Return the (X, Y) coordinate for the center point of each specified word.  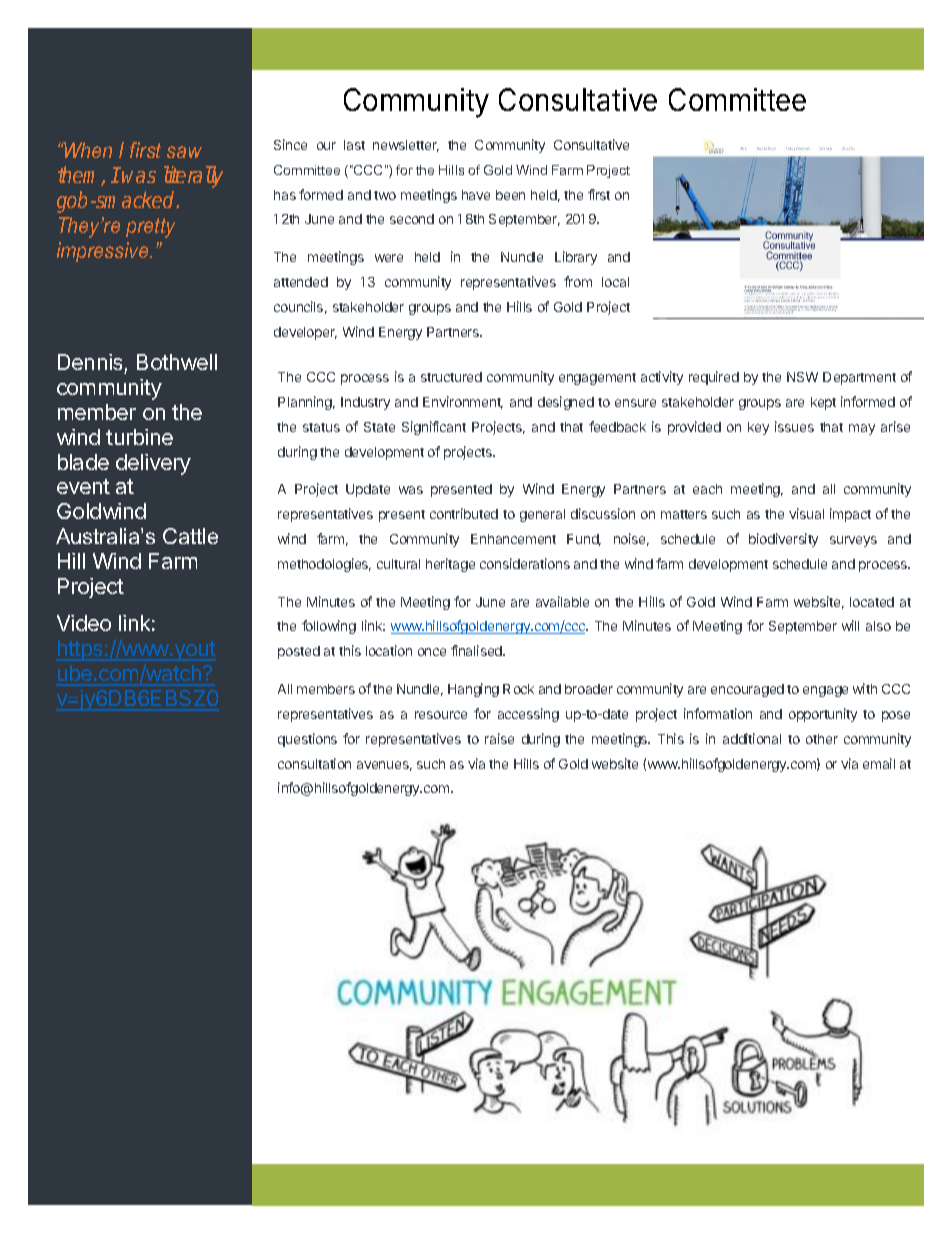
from (578, 281)
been (510, 195)
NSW (802, 377)
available (562, 601)
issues (794, 426)
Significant (434, 428)
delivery (153, 464)
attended (301, 282)
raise (499, 738)
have (476, 195)
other (822, 739)
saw (184, 152)
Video (84, 623)
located (872, 602)
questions (307, 740)
